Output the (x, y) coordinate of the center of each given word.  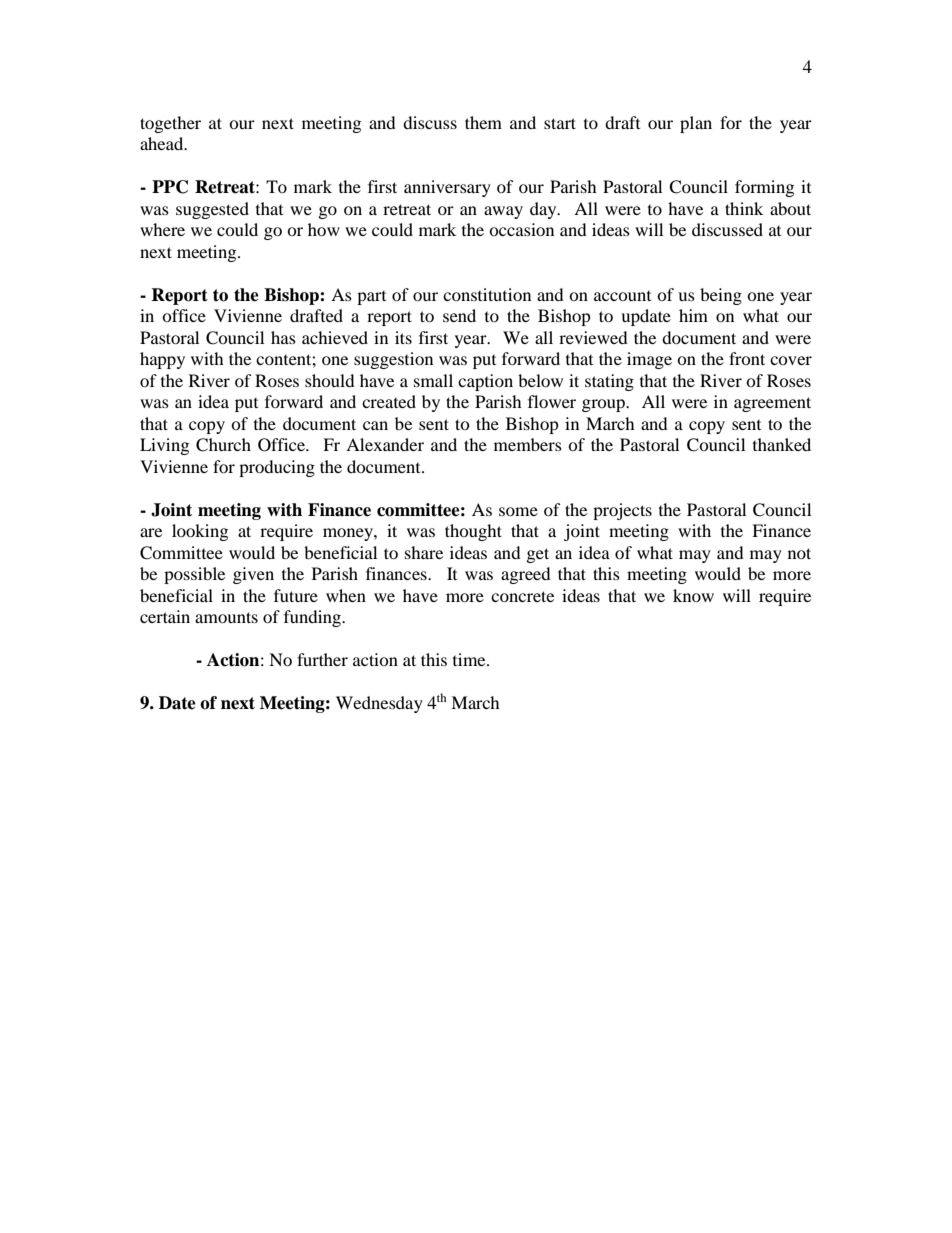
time (470, 659)
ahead (163, 143)
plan (696, 124)
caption (485, 382)
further (322, 659)
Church (223, 445)
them (483, 122)
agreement (772, 404)
